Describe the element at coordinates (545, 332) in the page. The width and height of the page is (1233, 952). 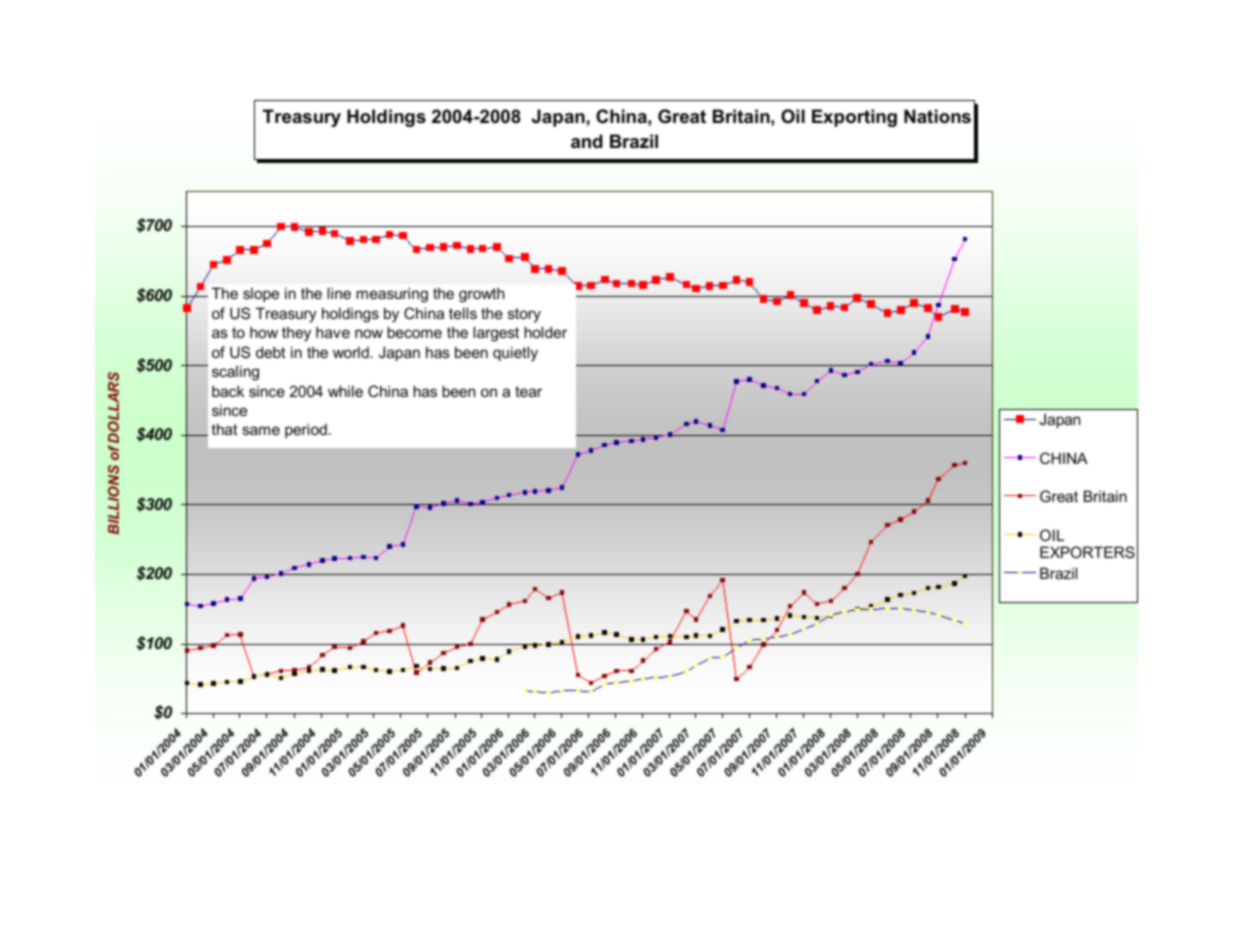
I see `holder` at that location.
